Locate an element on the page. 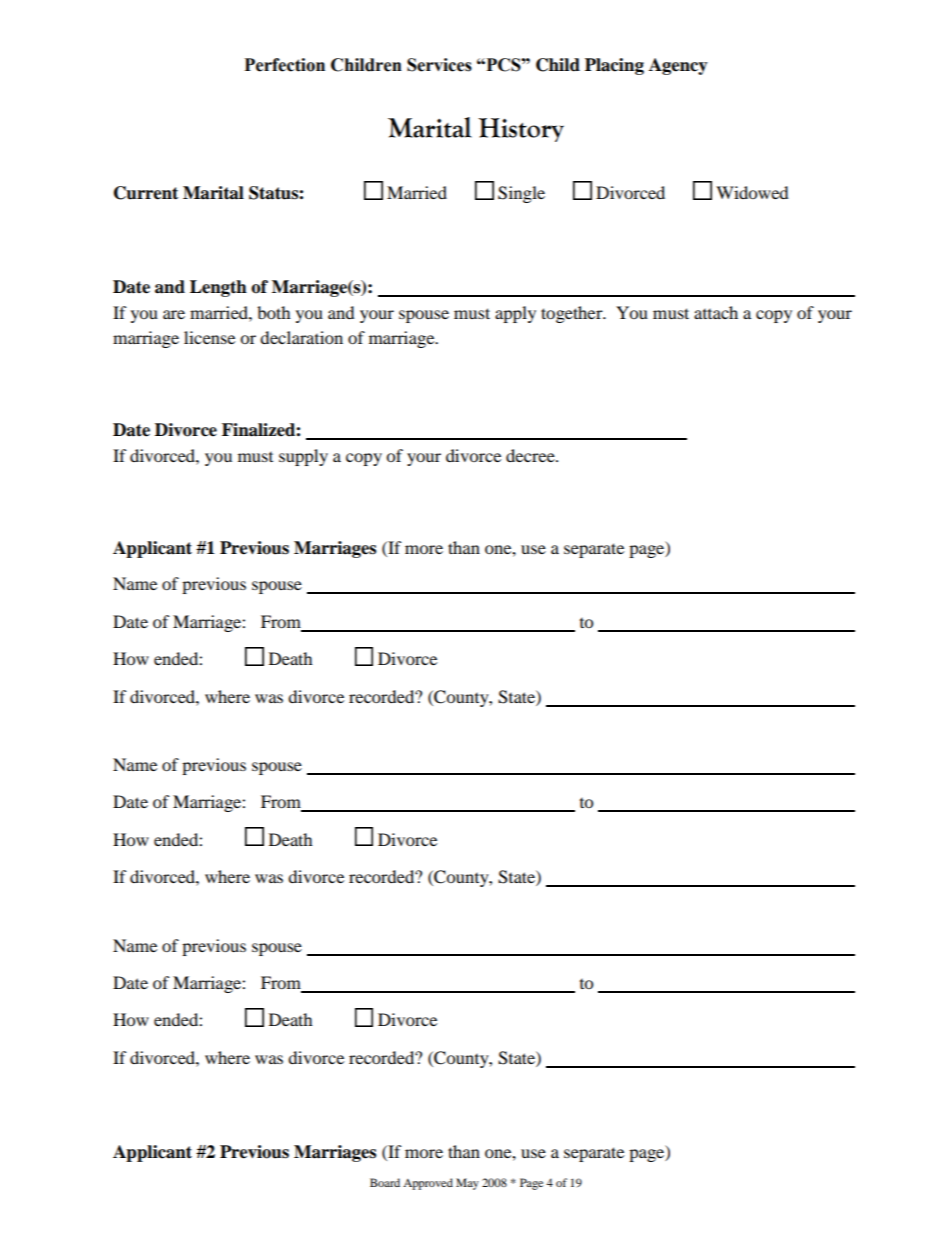  license is located at coordinates (209, 337).
